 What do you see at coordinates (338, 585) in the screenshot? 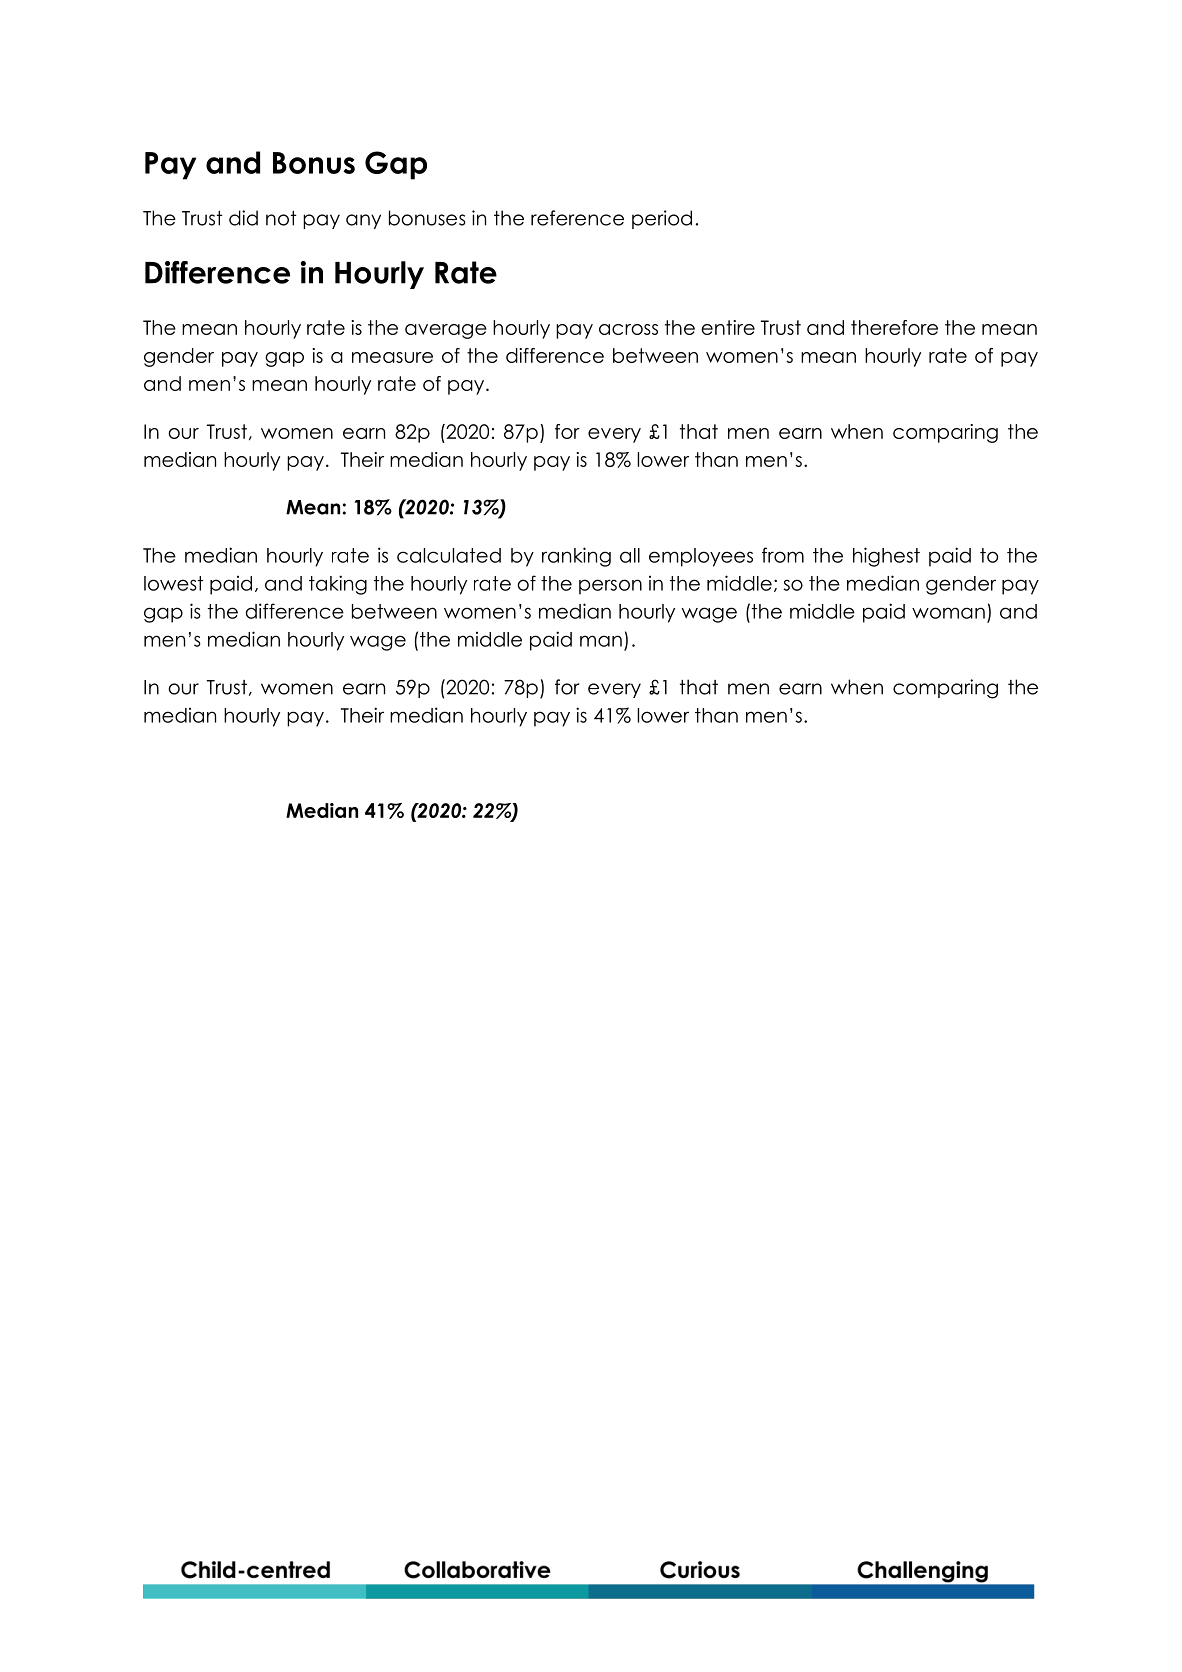
I see `taking` at bounding box center [338, 585].
